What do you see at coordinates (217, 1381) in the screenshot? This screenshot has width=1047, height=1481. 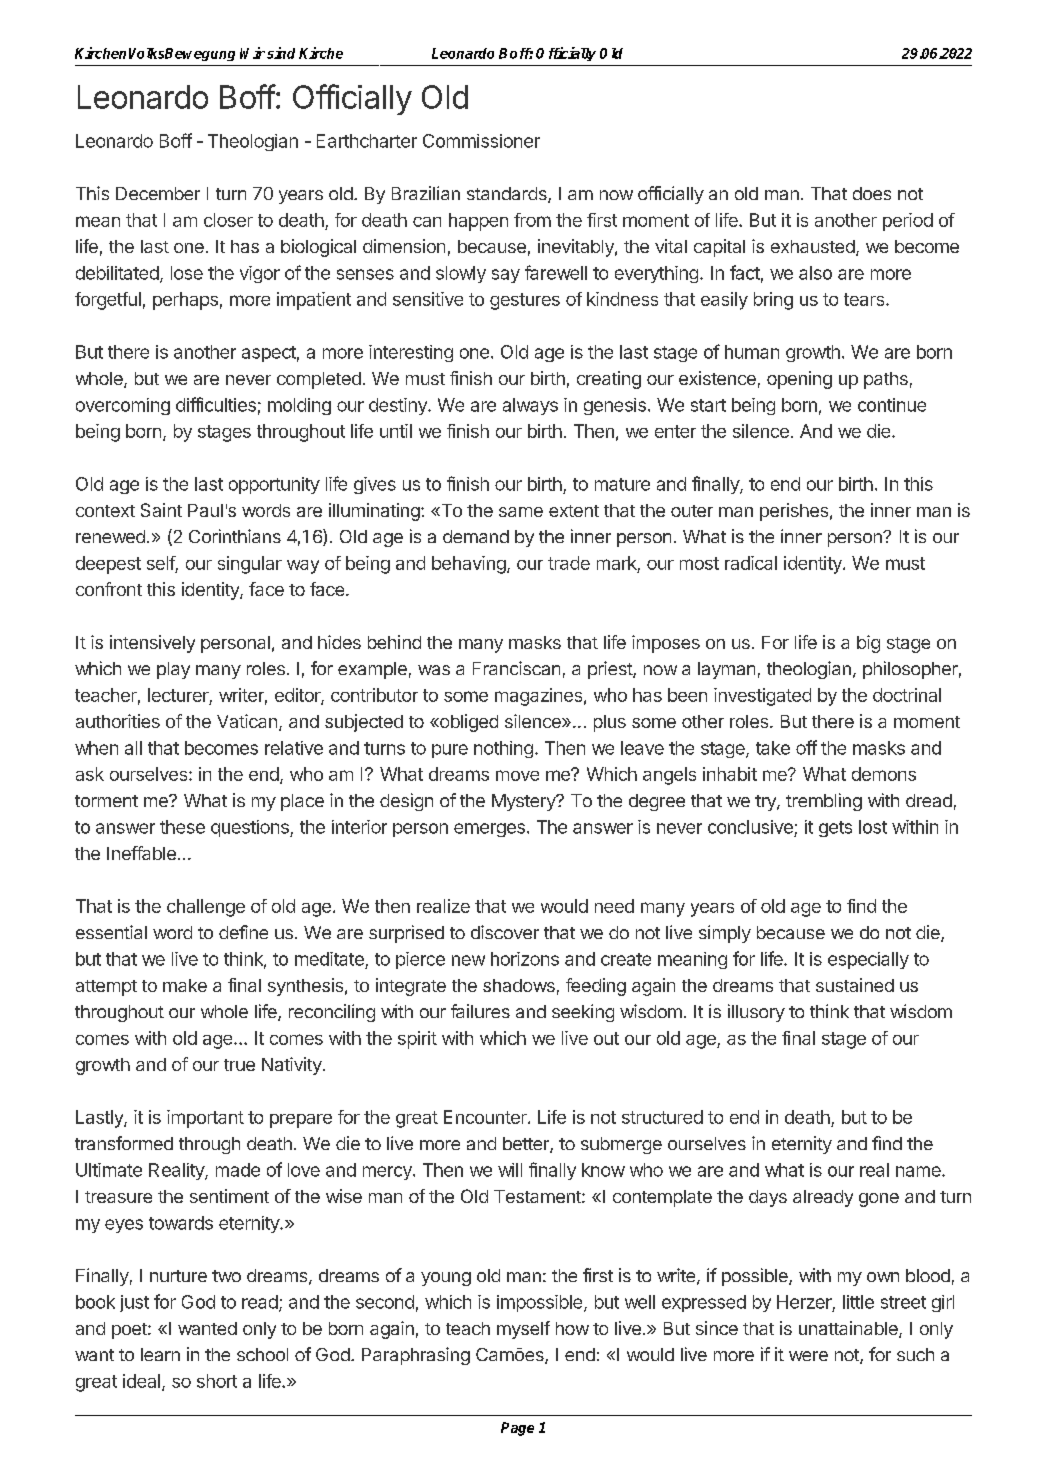 I see `short` at bounding box center [217, 1381].
